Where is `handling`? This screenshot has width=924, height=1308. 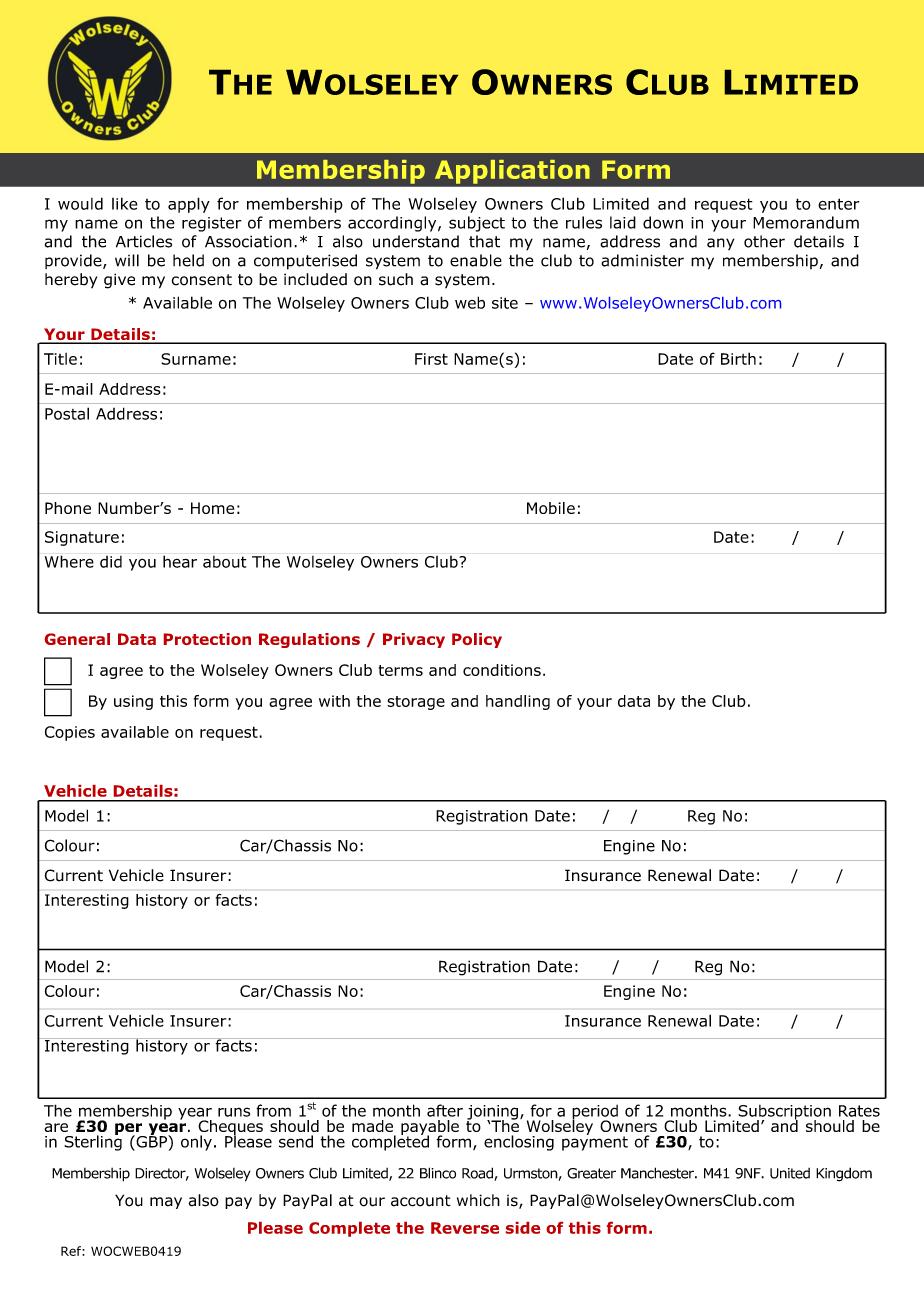
handling is located at coordinates (518, 702).
